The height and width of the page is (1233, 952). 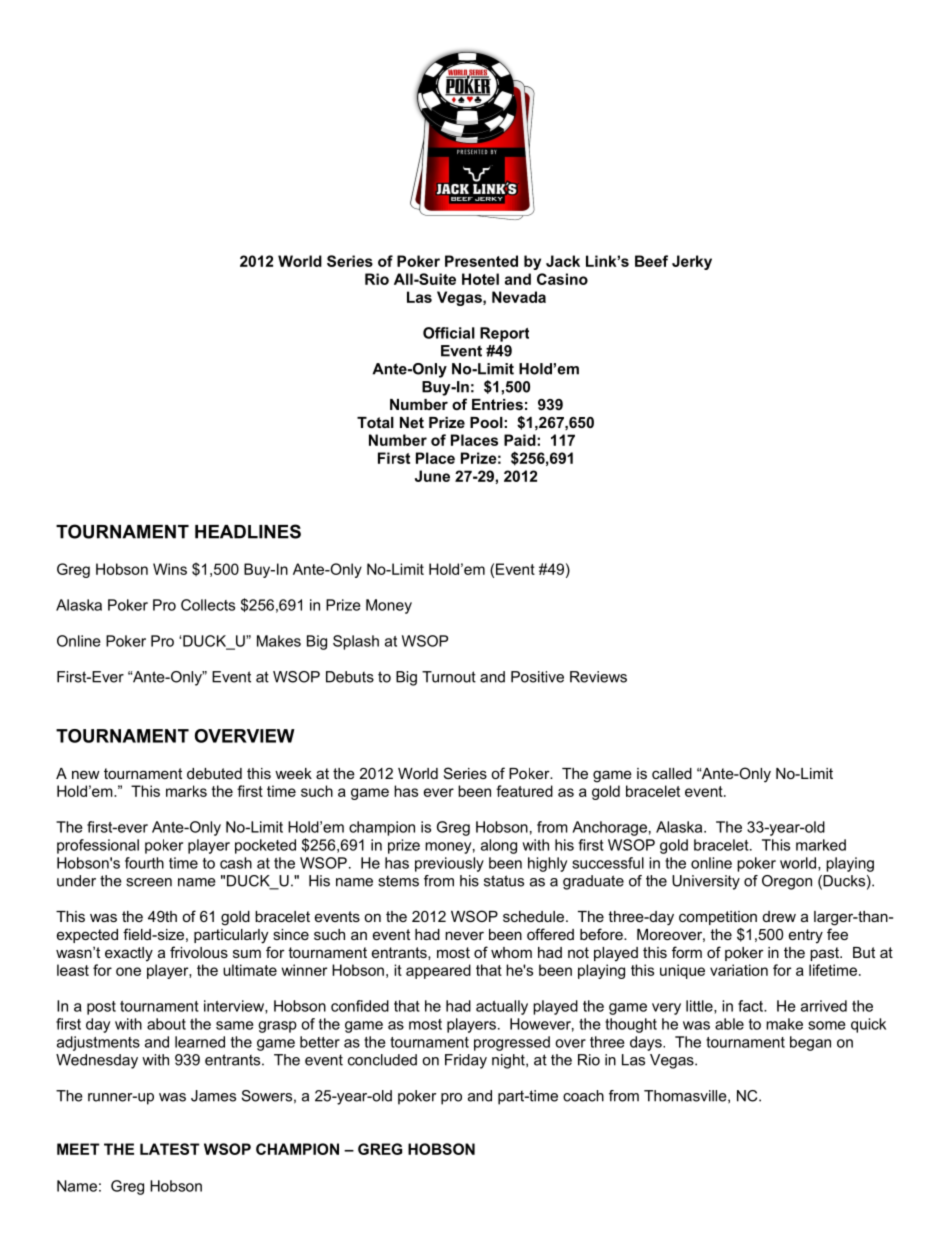 I want to click on along, so click(x=499, y=846).
